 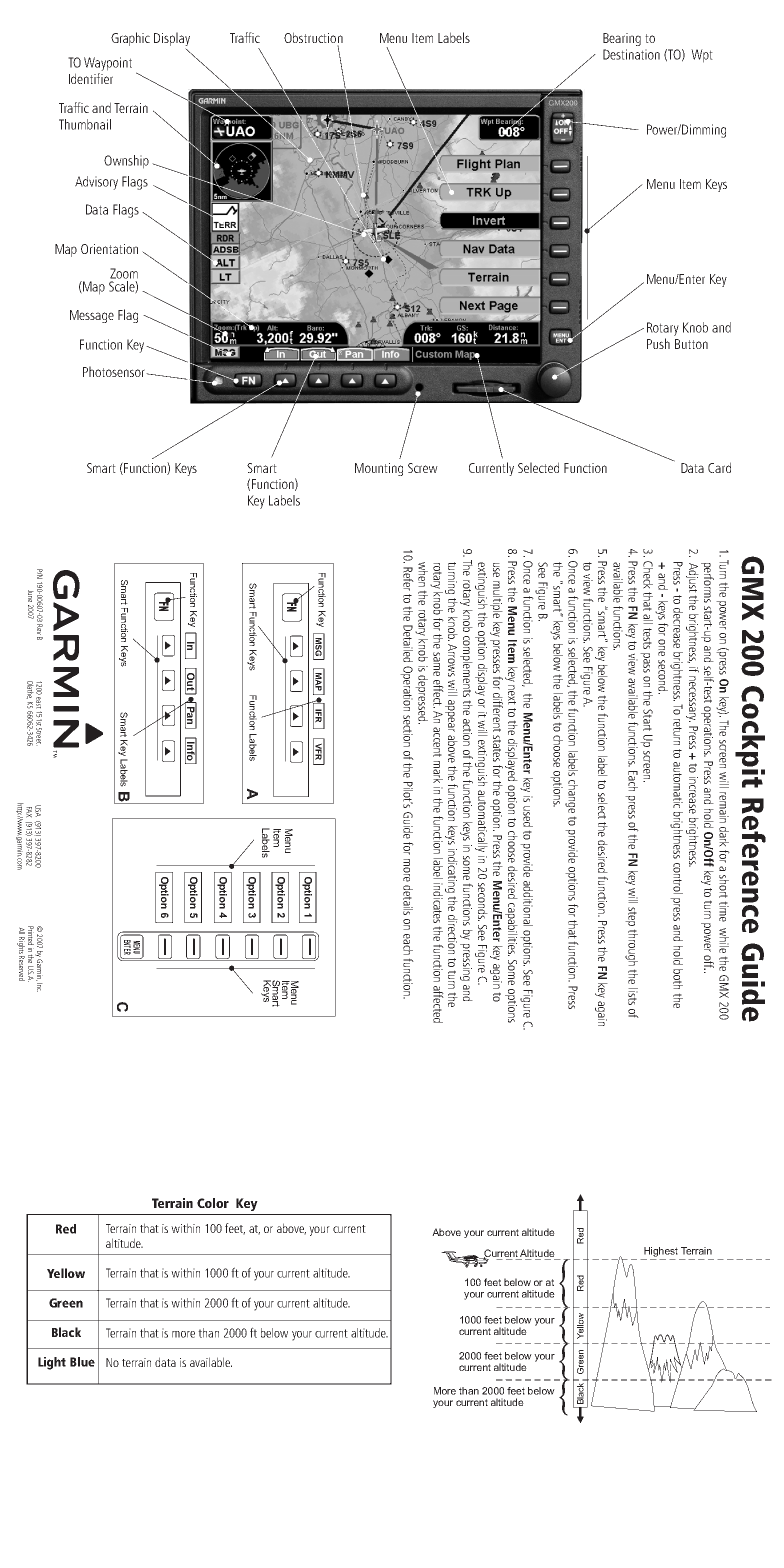 What do you see at coordinates (661, 1252) in the document?
I see `Highest` at bounding box center [661, 1252].
